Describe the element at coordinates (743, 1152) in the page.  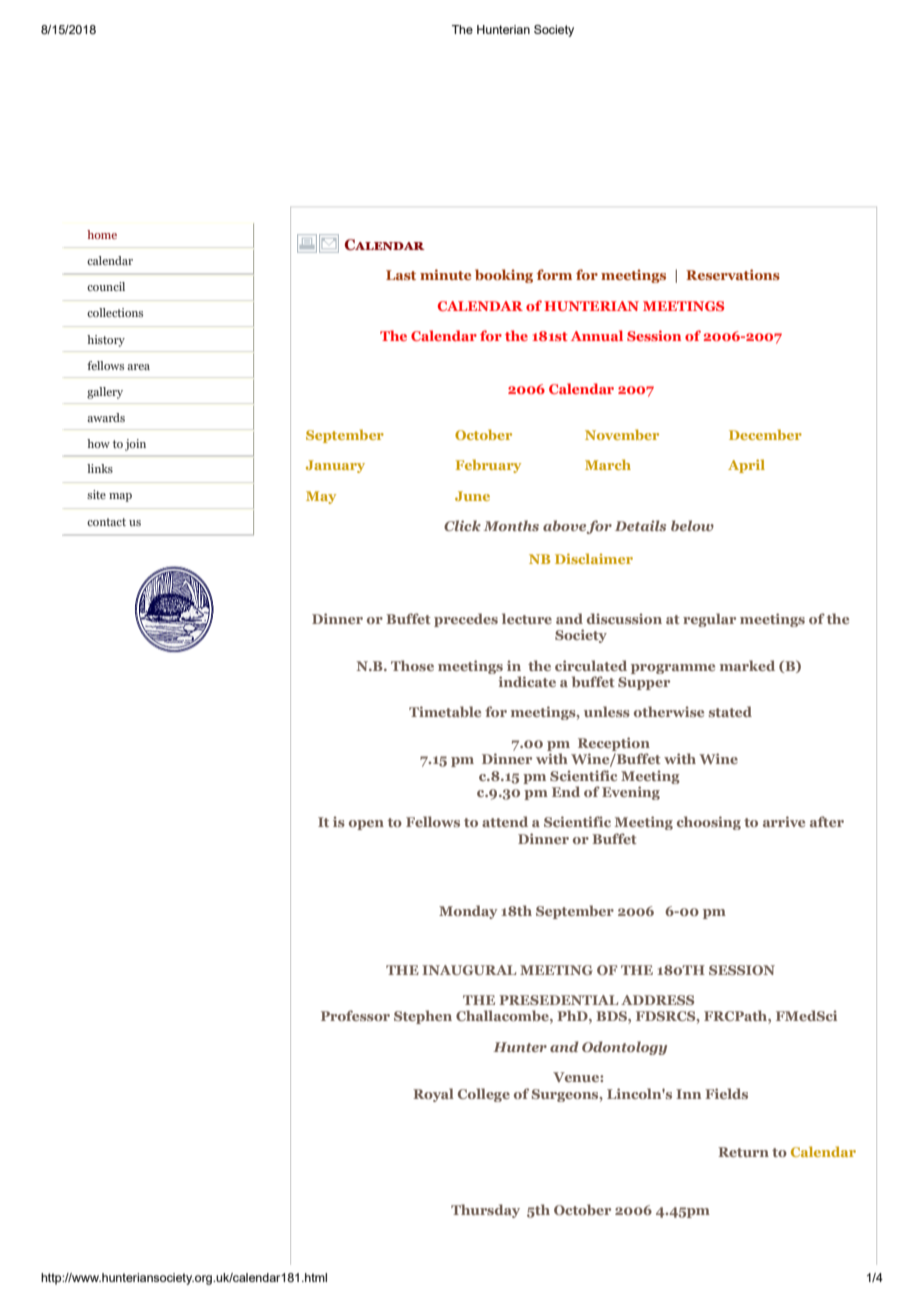
I see `Return` at that location.
